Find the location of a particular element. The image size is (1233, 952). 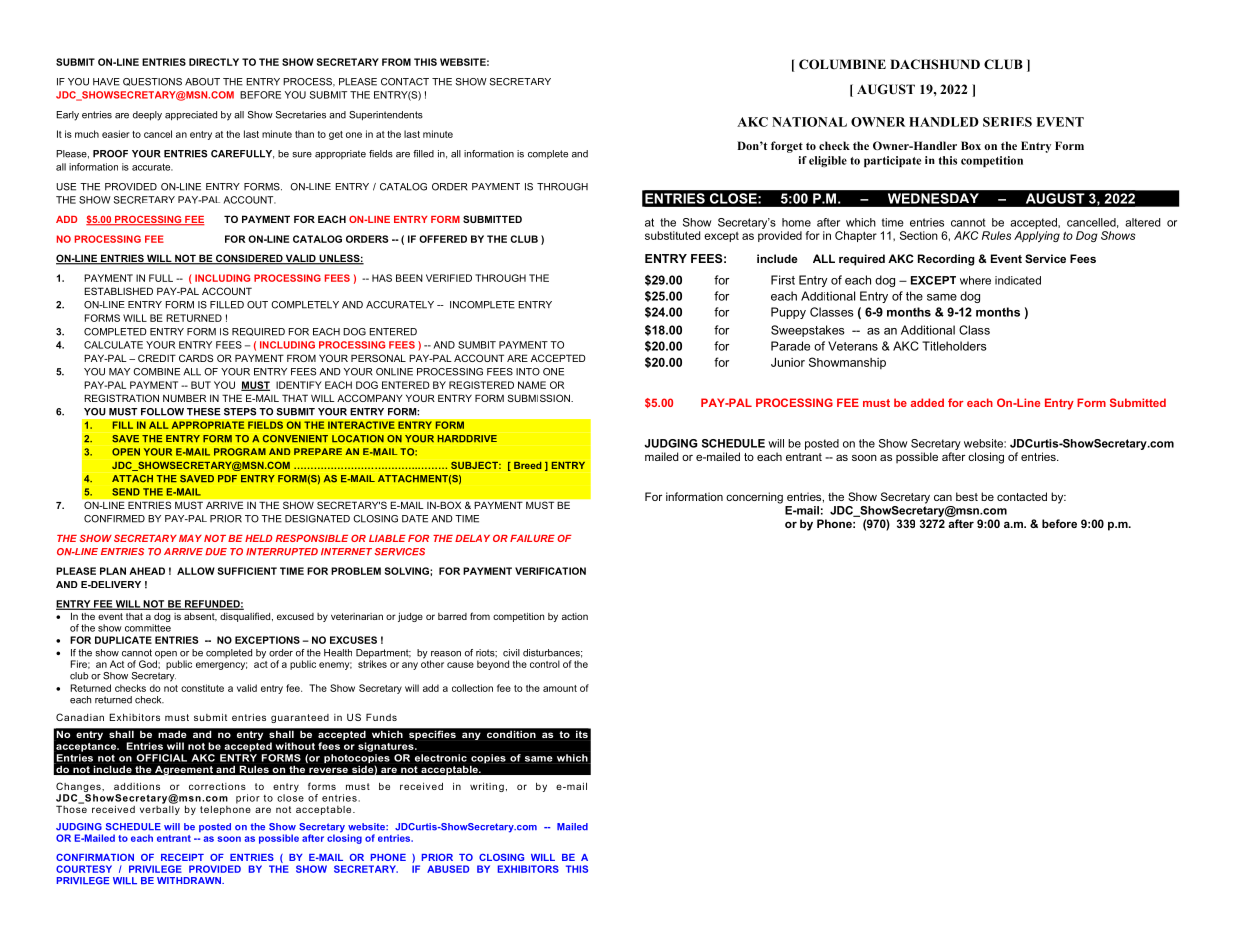

NATIONAL is located at coordinates (809, 122).
